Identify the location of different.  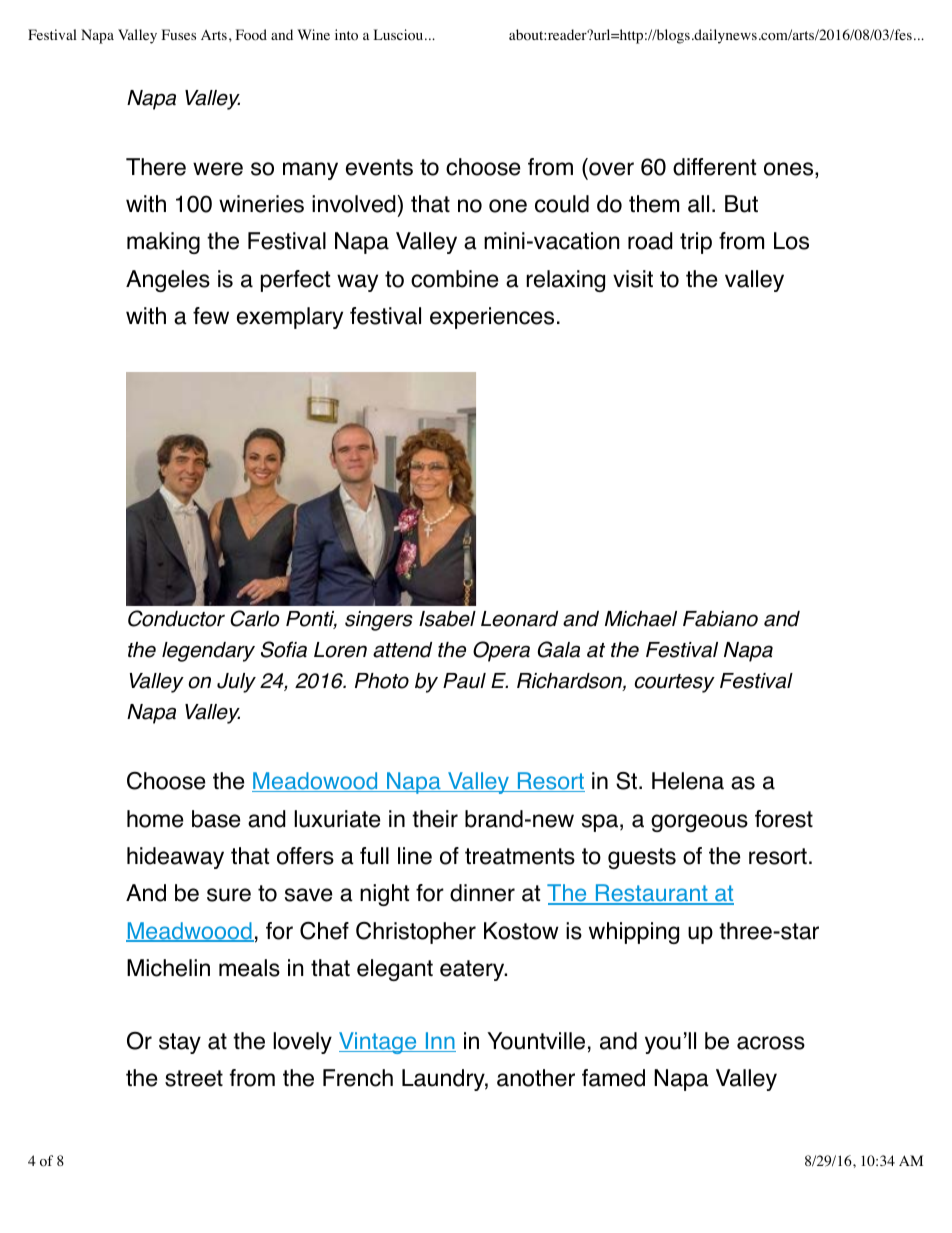
(714, 167).
